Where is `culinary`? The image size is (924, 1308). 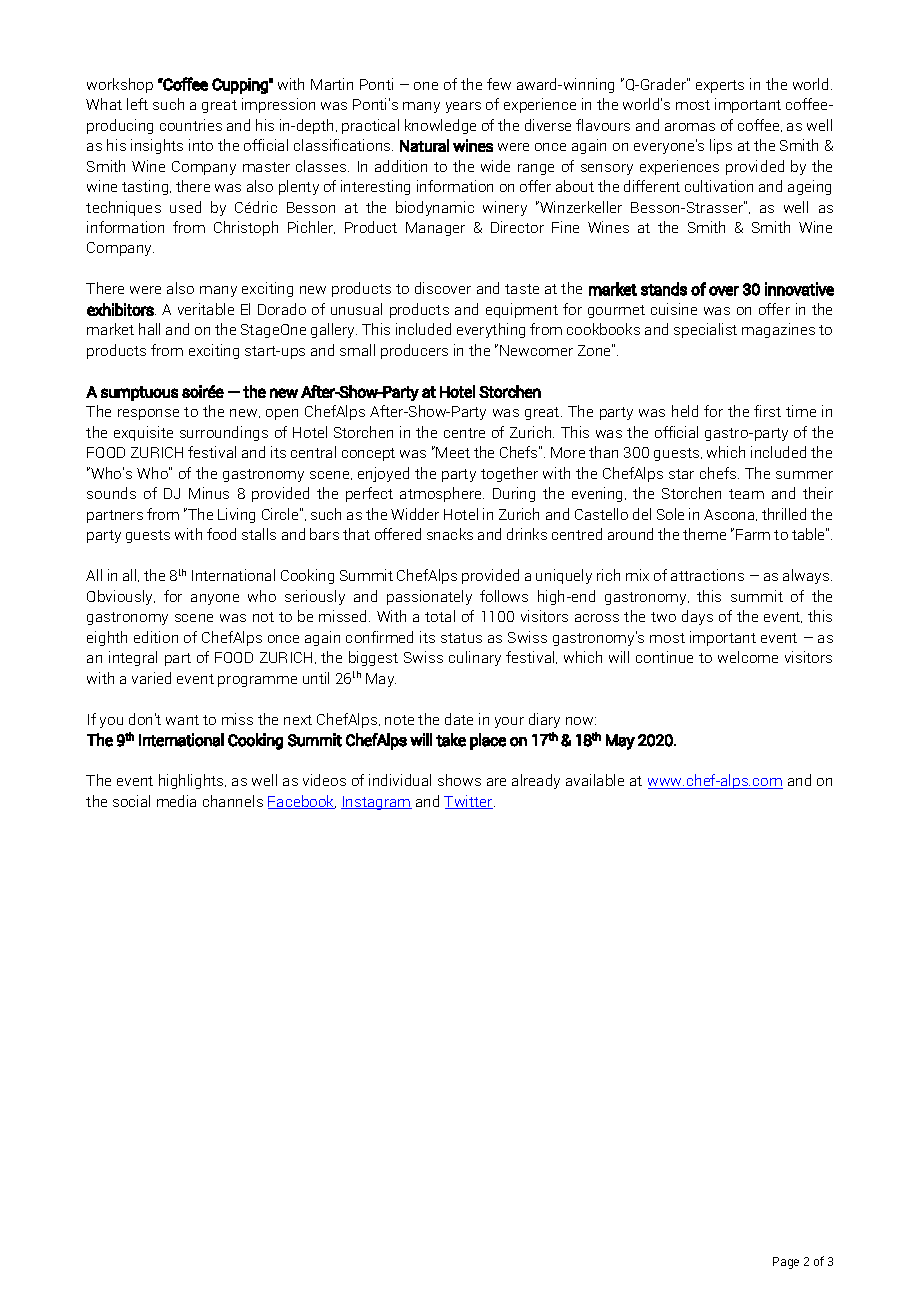
culinary is located at coordinates (475, 658).
